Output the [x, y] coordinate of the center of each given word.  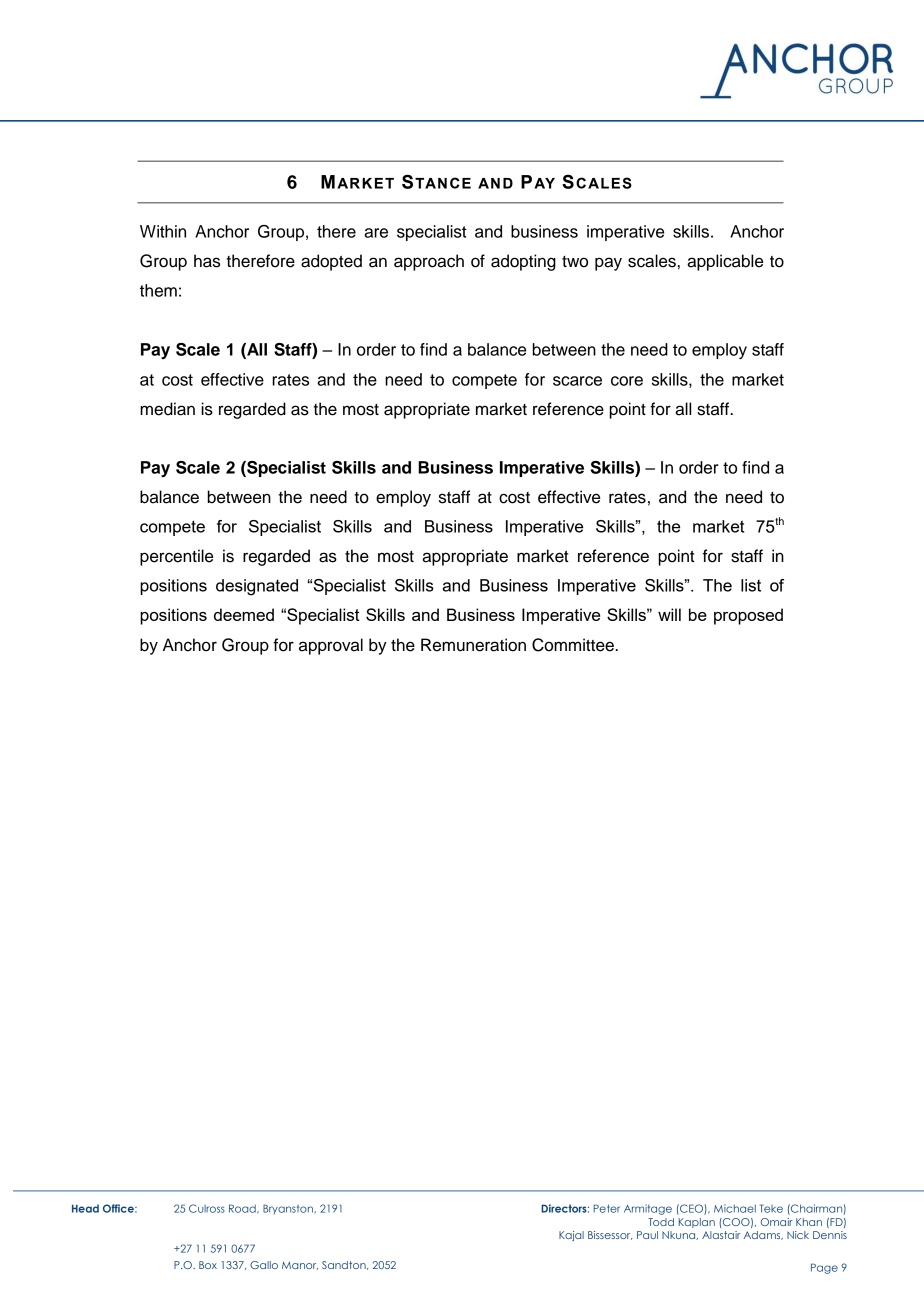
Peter [607, 1208]
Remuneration [473, 645]
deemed [244, 614]
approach [429, 262]
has [207, 261]
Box [208, 1265]
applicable [725, 262]
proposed [748, 616]
